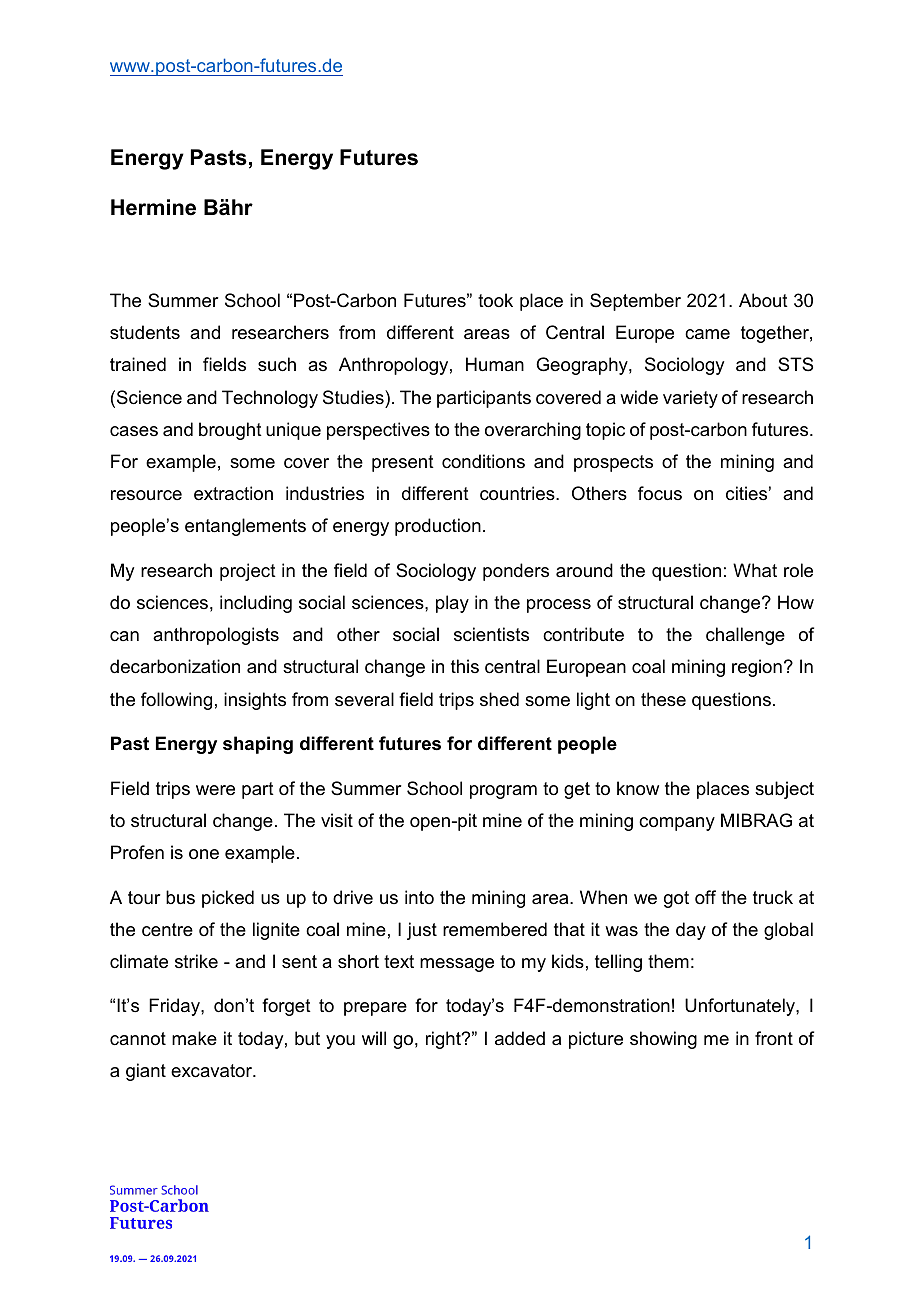 This screenshot has height=1308, width=924. I want to click on off, so click(705, 897).
